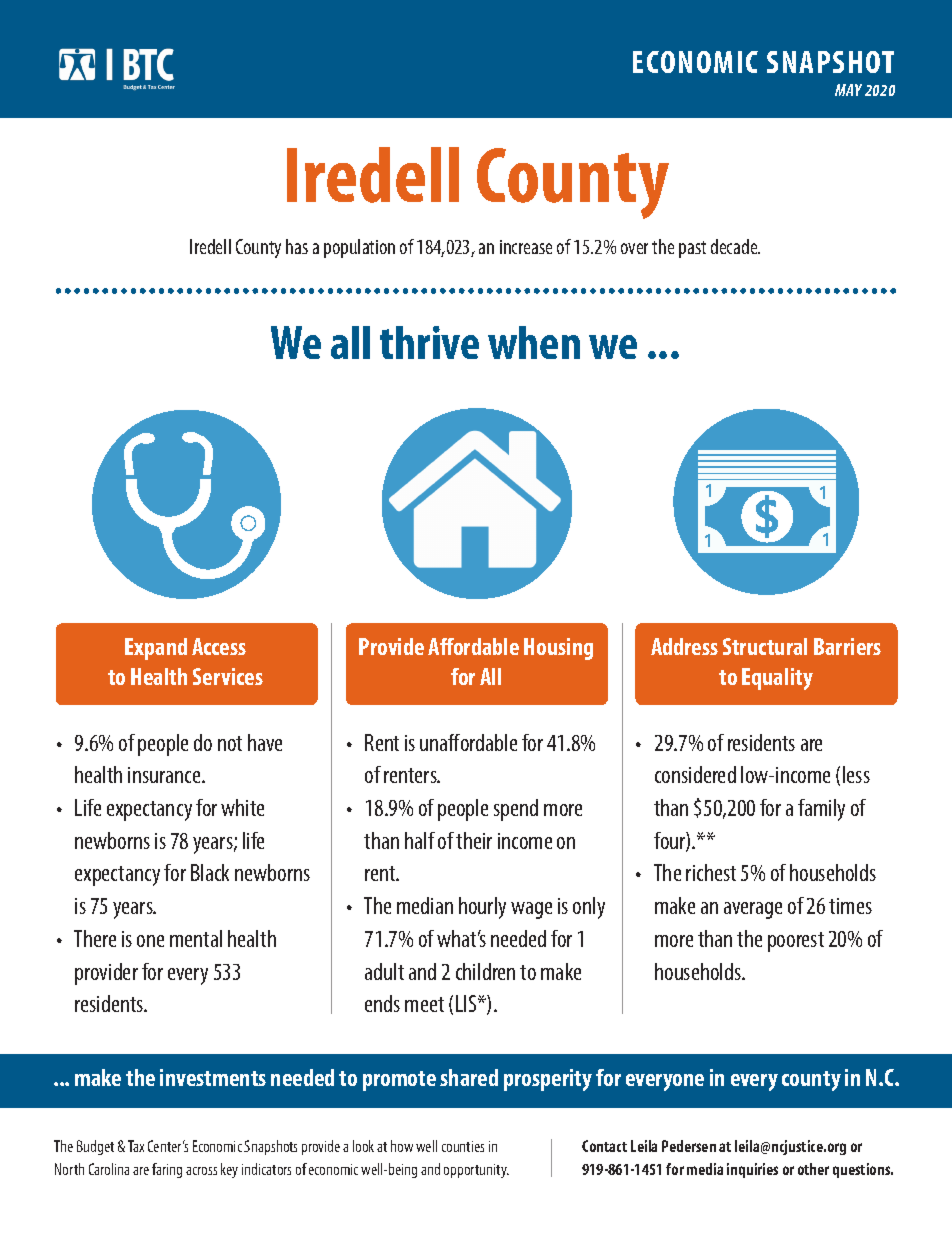  What do you see at coordinates (765, 646) in the image?
I see `Structural` at bounding box center [765, 646].
